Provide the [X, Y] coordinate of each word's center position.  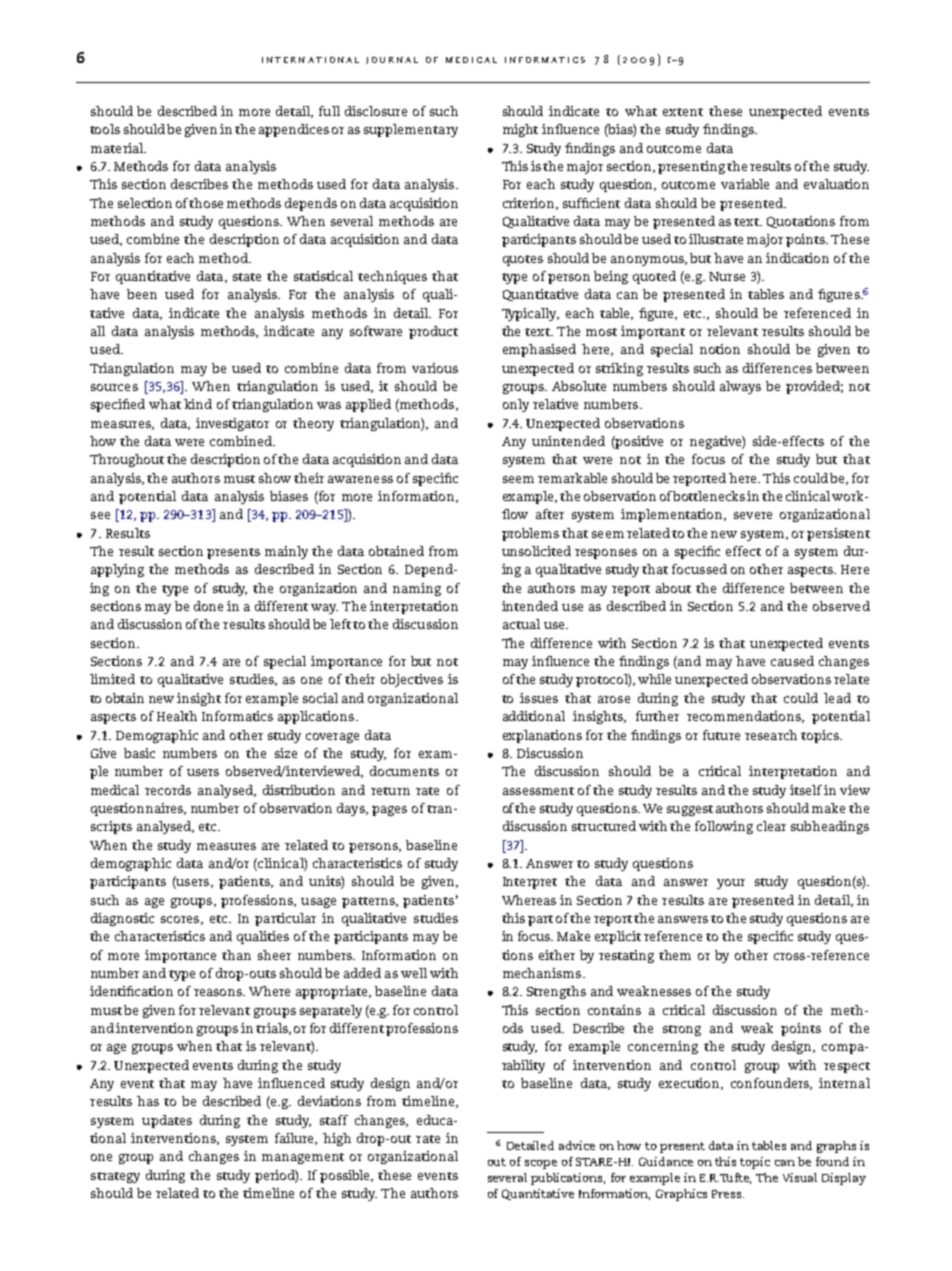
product [433, 332]
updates [167, 1121]
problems [530, 534]
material [118, 148]
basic [139, 753]
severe [753, 515]
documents [404, 771]
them [675, 955]
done [208, 606]
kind [198, 404]
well [414, 973]
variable [745, 184]
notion [720, 349]
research [771, 735]
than [236, 955]
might [520, 130]
